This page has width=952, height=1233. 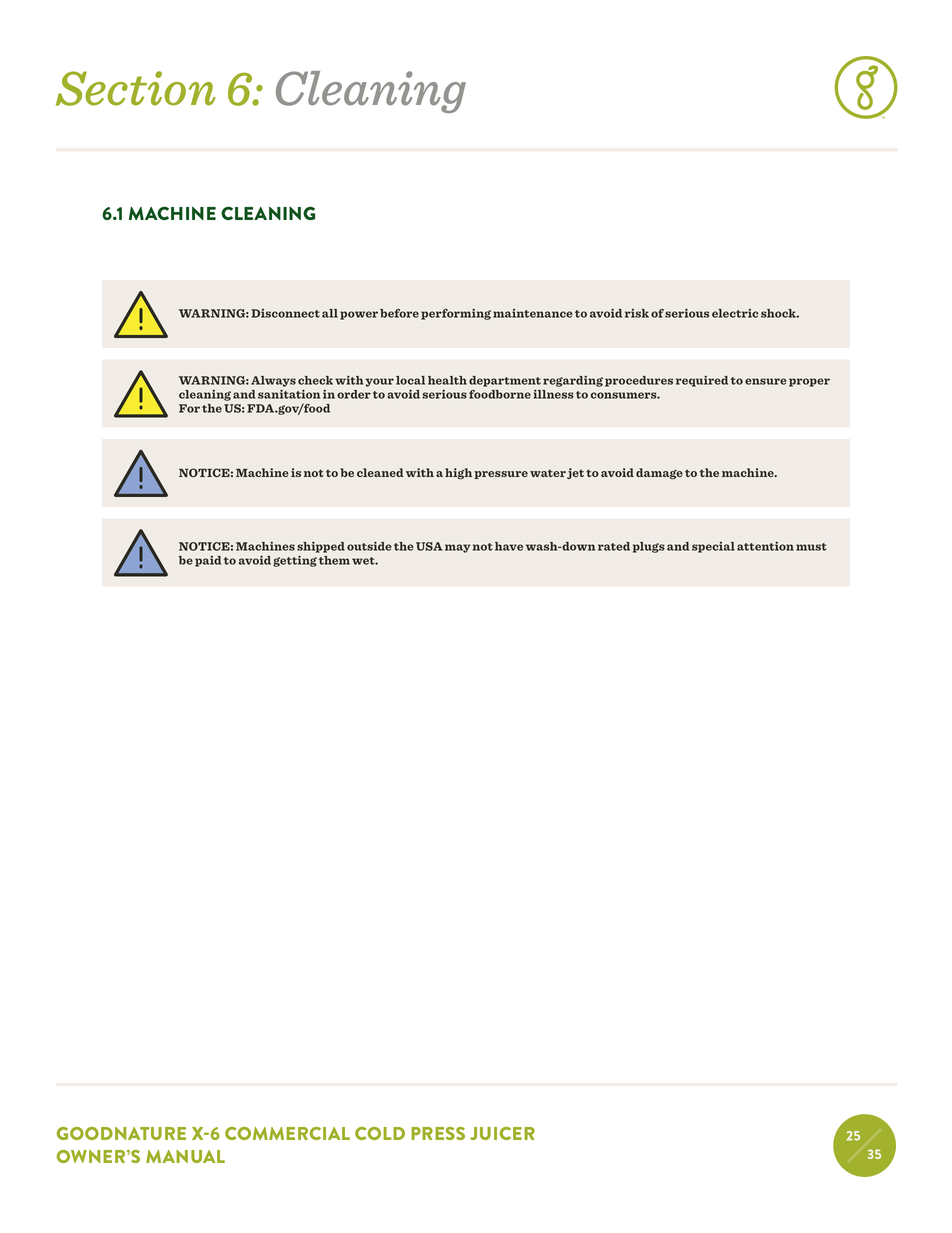 What do you see at coordinates (136, 88) in the page?
I see `Section` at bounding box center [136, 88].
